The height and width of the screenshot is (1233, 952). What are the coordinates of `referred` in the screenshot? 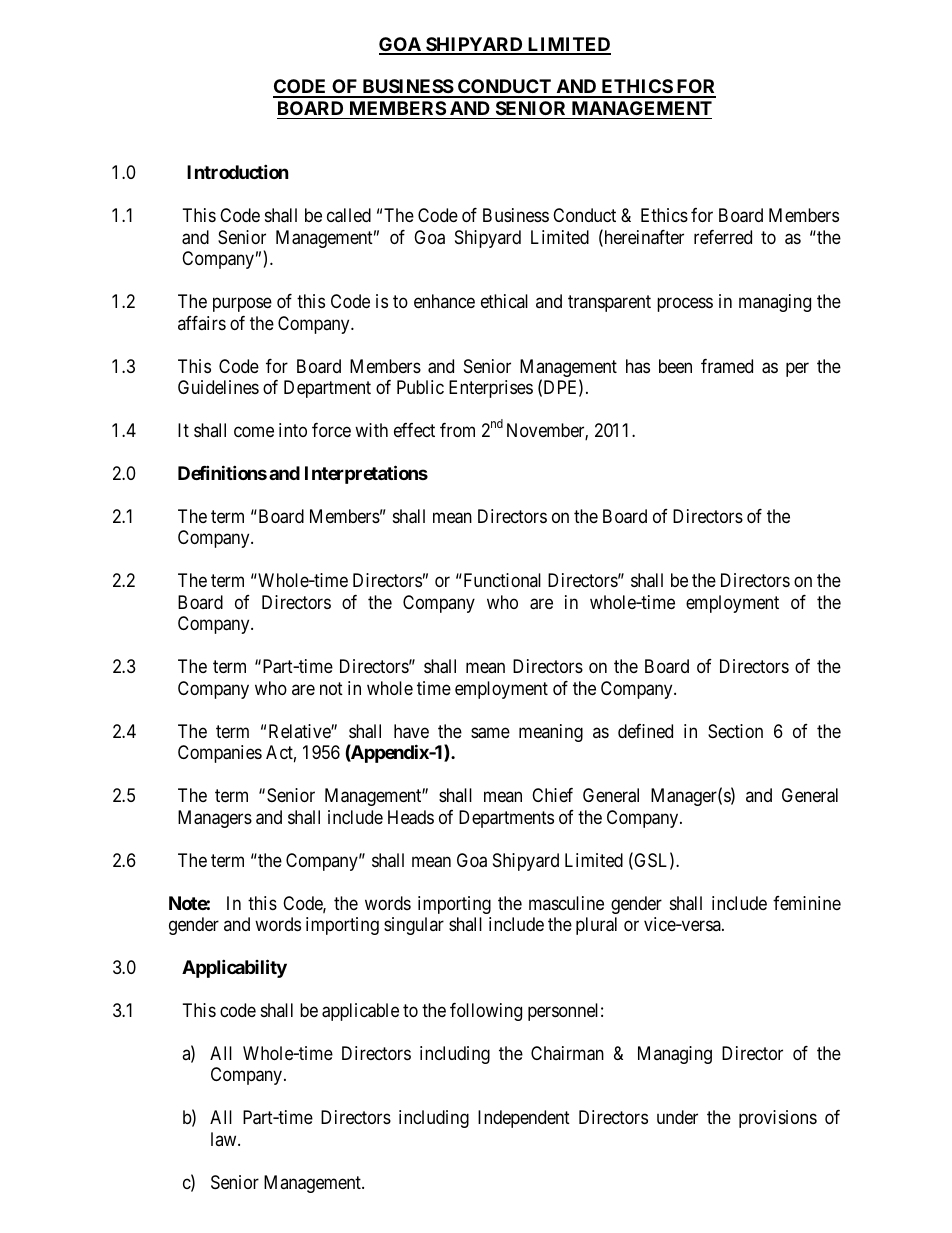 It's located at (723, 237).
